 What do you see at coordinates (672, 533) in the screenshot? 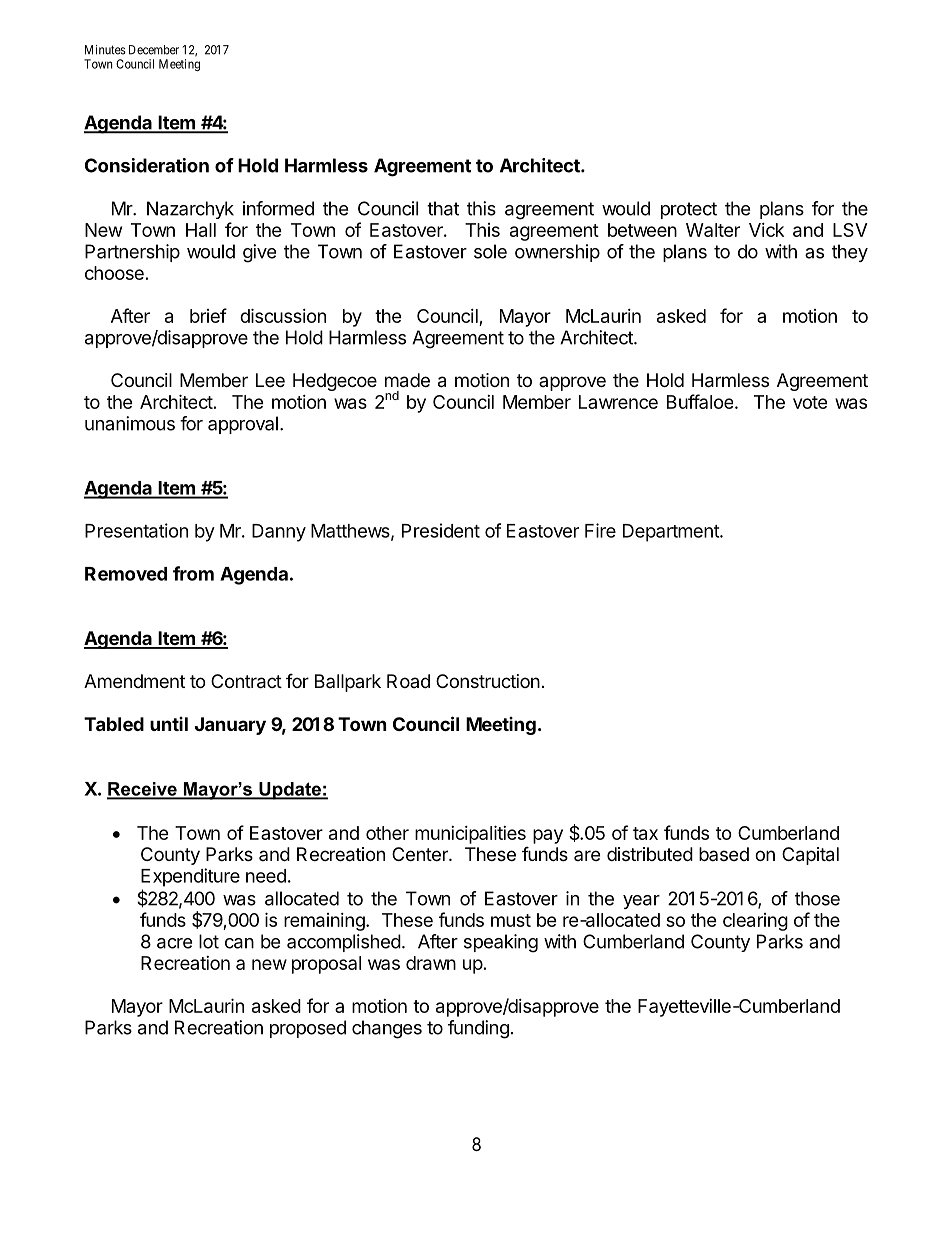
I see `Department` at bounding box center [672, 533].
